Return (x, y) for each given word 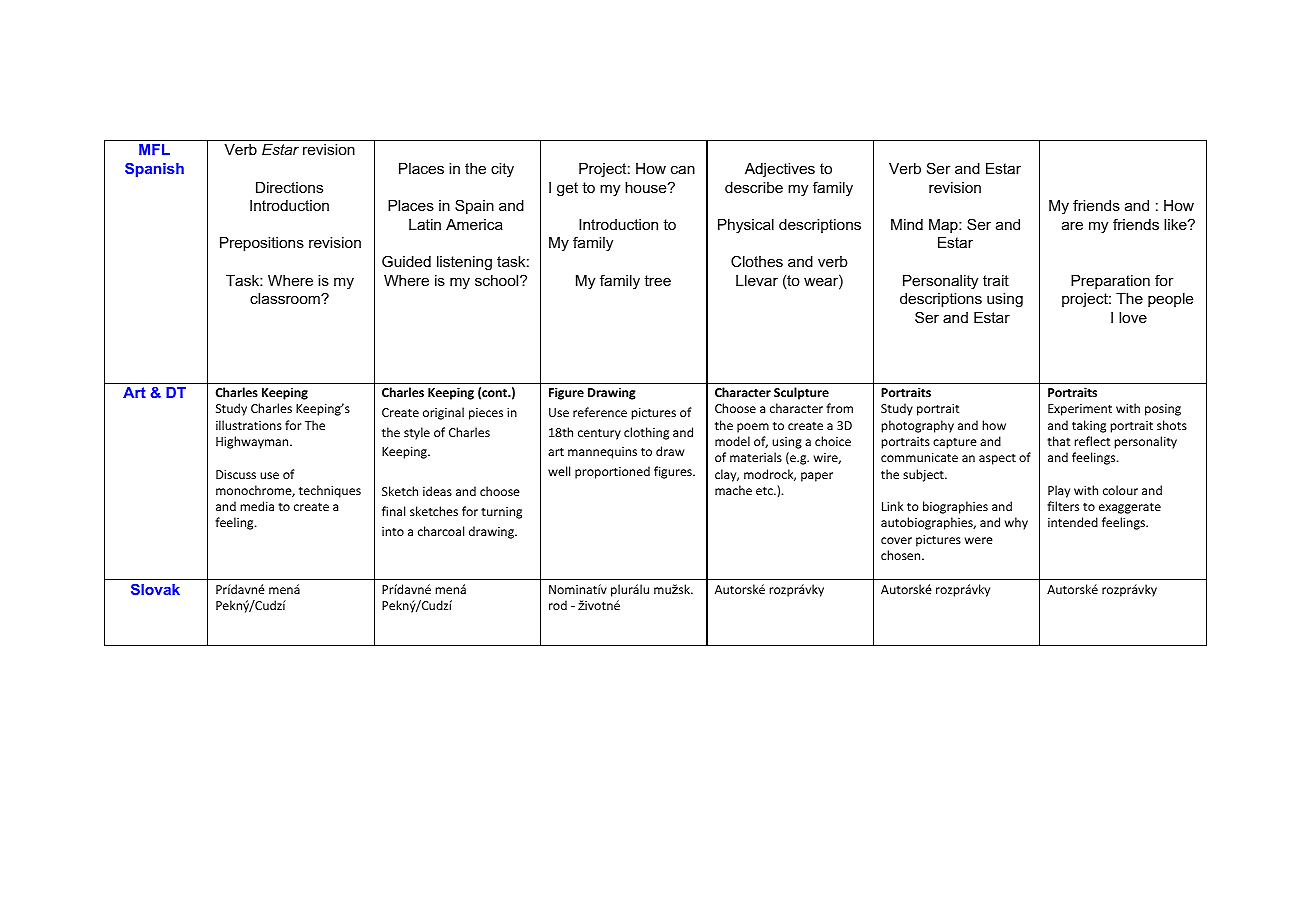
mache (733, 490)
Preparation (1110, 282)
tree (657, 280)
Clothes (757, 261)
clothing (646, 433)
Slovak (155, 589)
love (1133, 317)
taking (1089, 426)
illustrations (249, 425)
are (1072, 225)
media (257, 506)
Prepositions (262, 244)
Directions (289, 187)
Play (1059, 491)
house (647, 187)
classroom (286, 298)
